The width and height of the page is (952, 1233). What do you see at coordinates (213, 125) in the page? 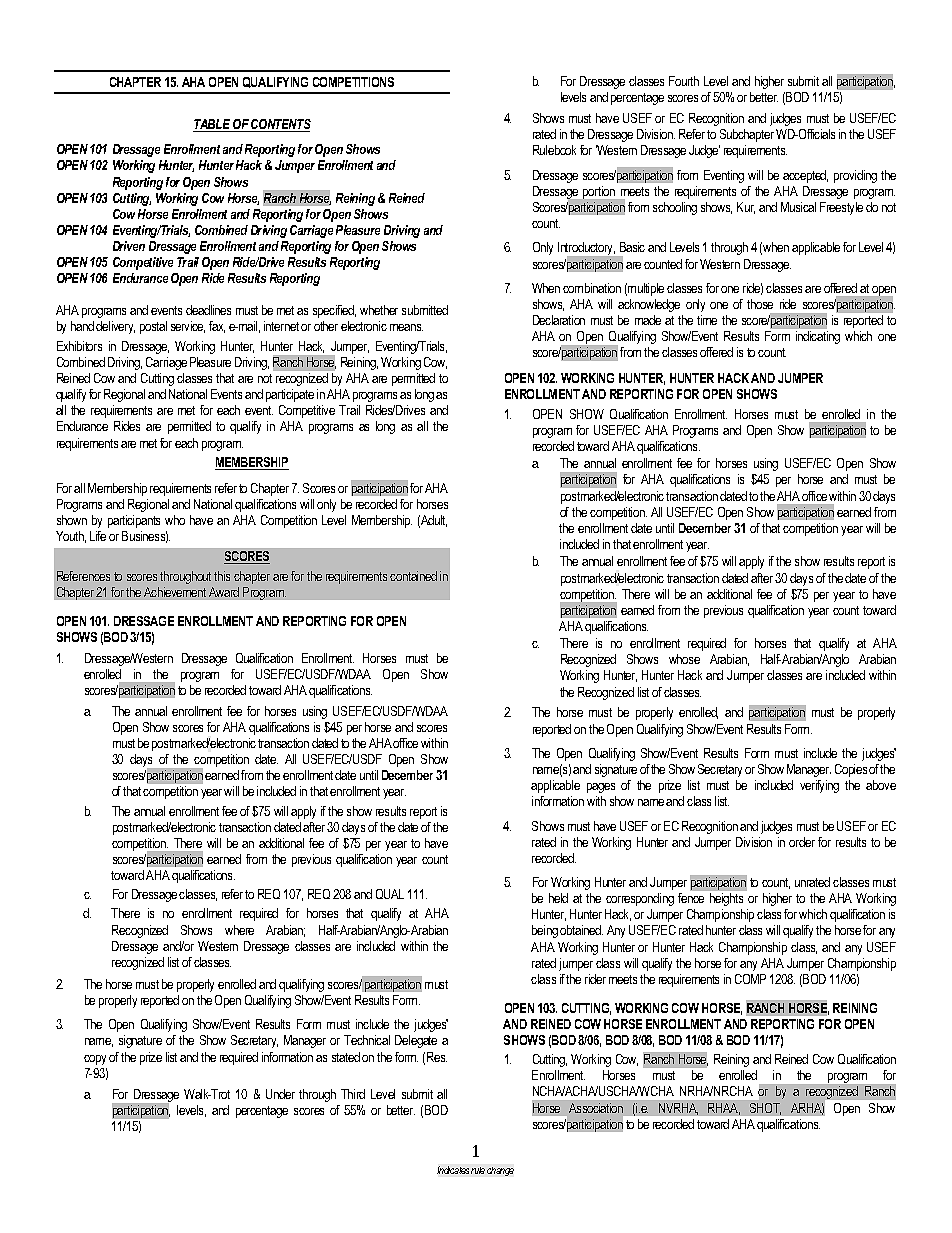
I see `TABLE` at bounding box center [213, 125].
